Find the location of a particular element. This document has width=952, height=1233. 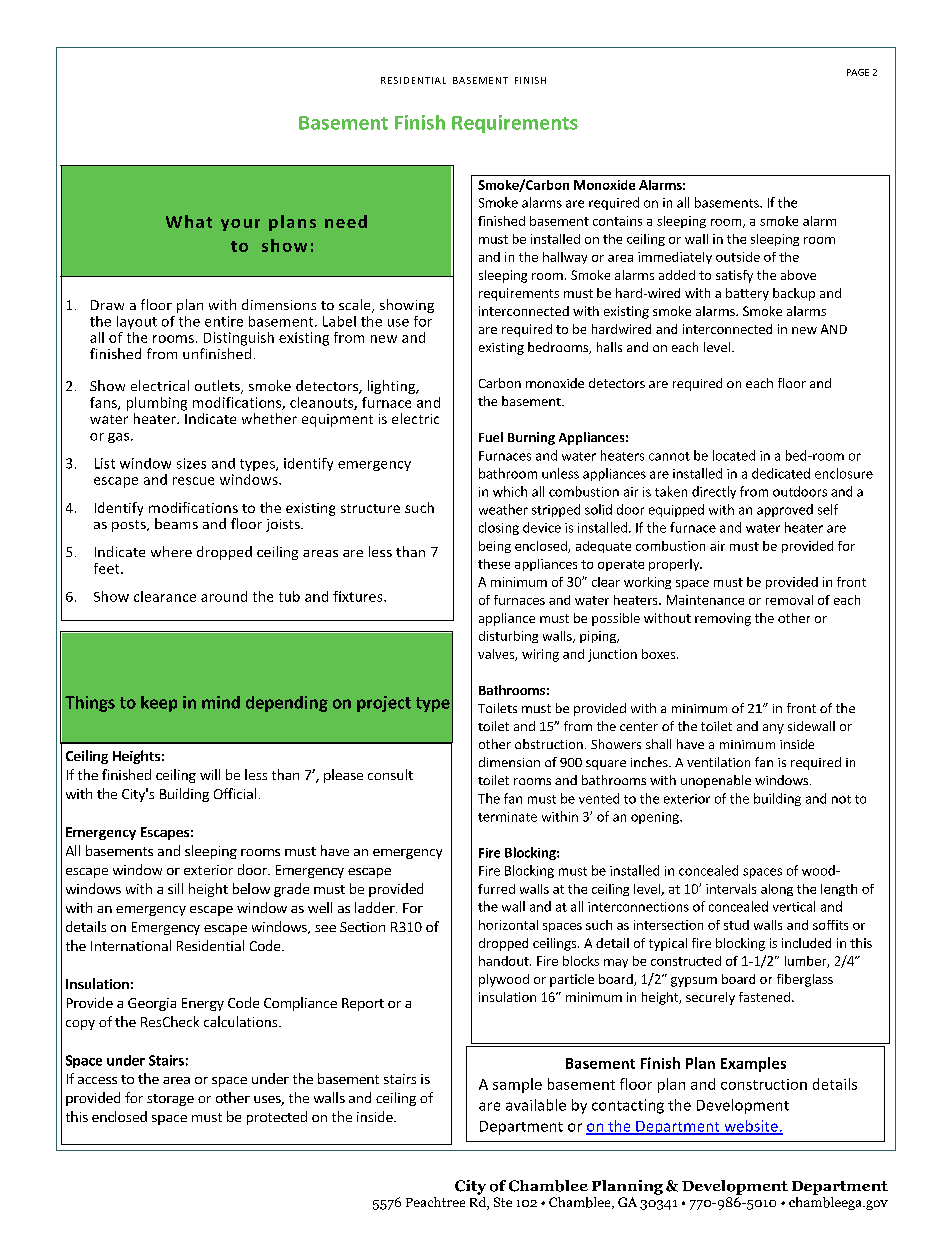

construction is located at coordinates (764, 1084).
